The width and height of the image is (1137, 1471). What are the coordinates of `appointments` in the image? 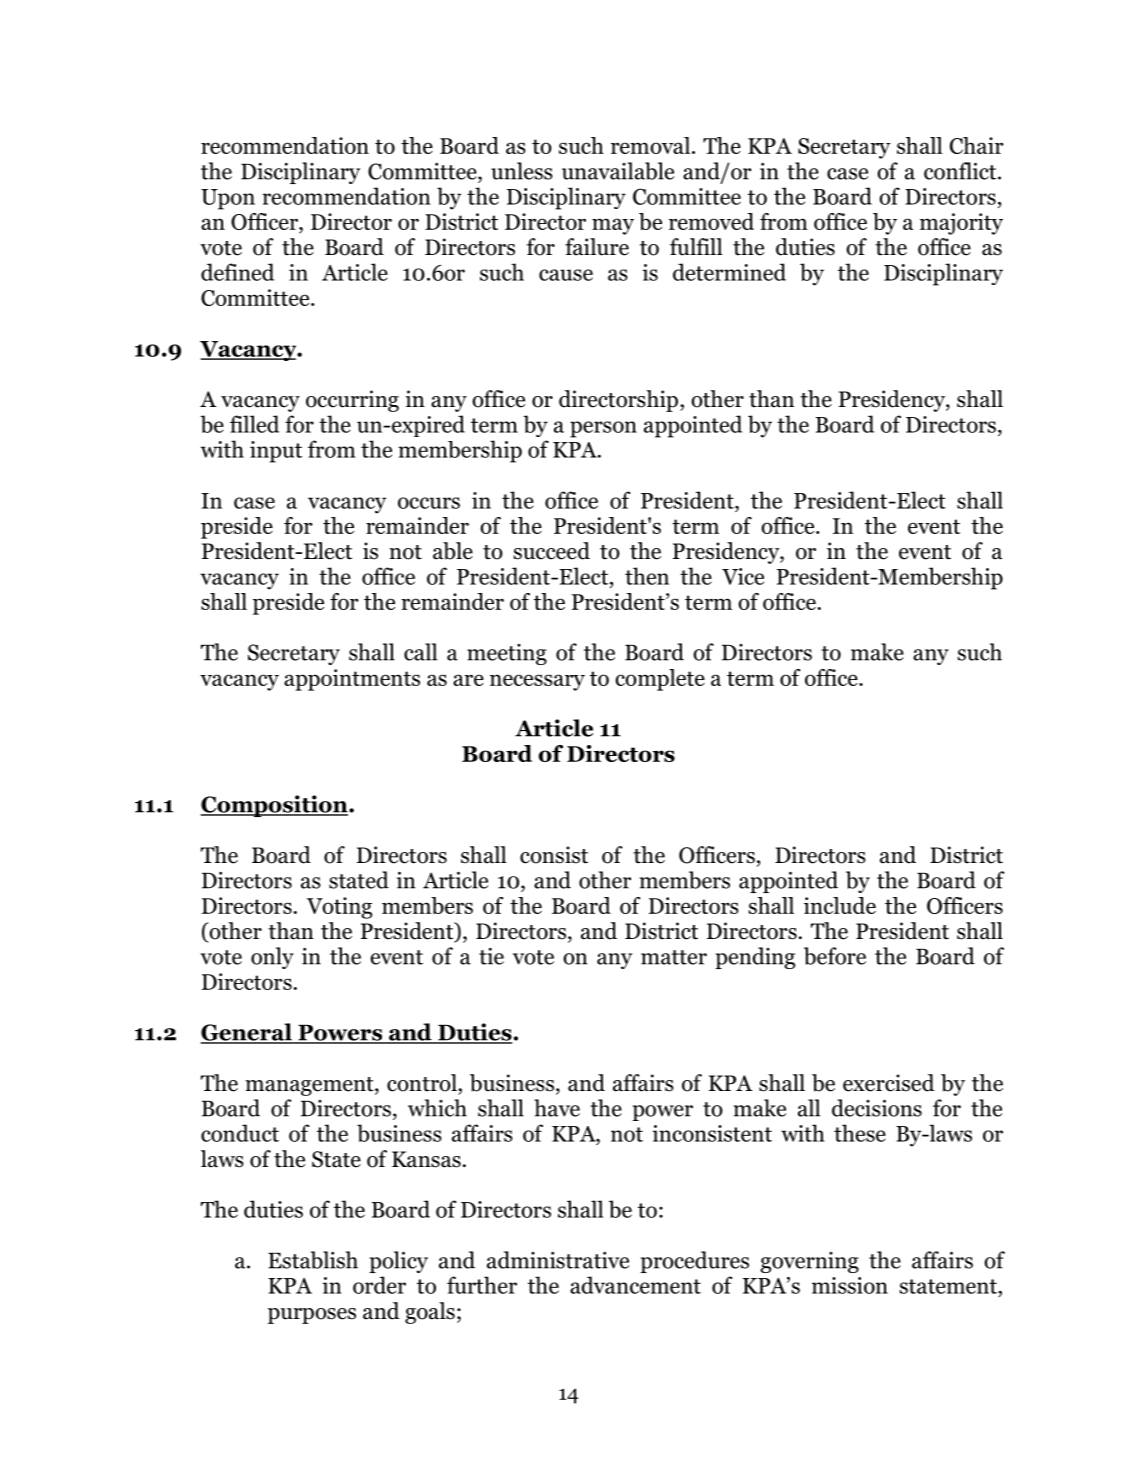 It's located at (352, 680).
